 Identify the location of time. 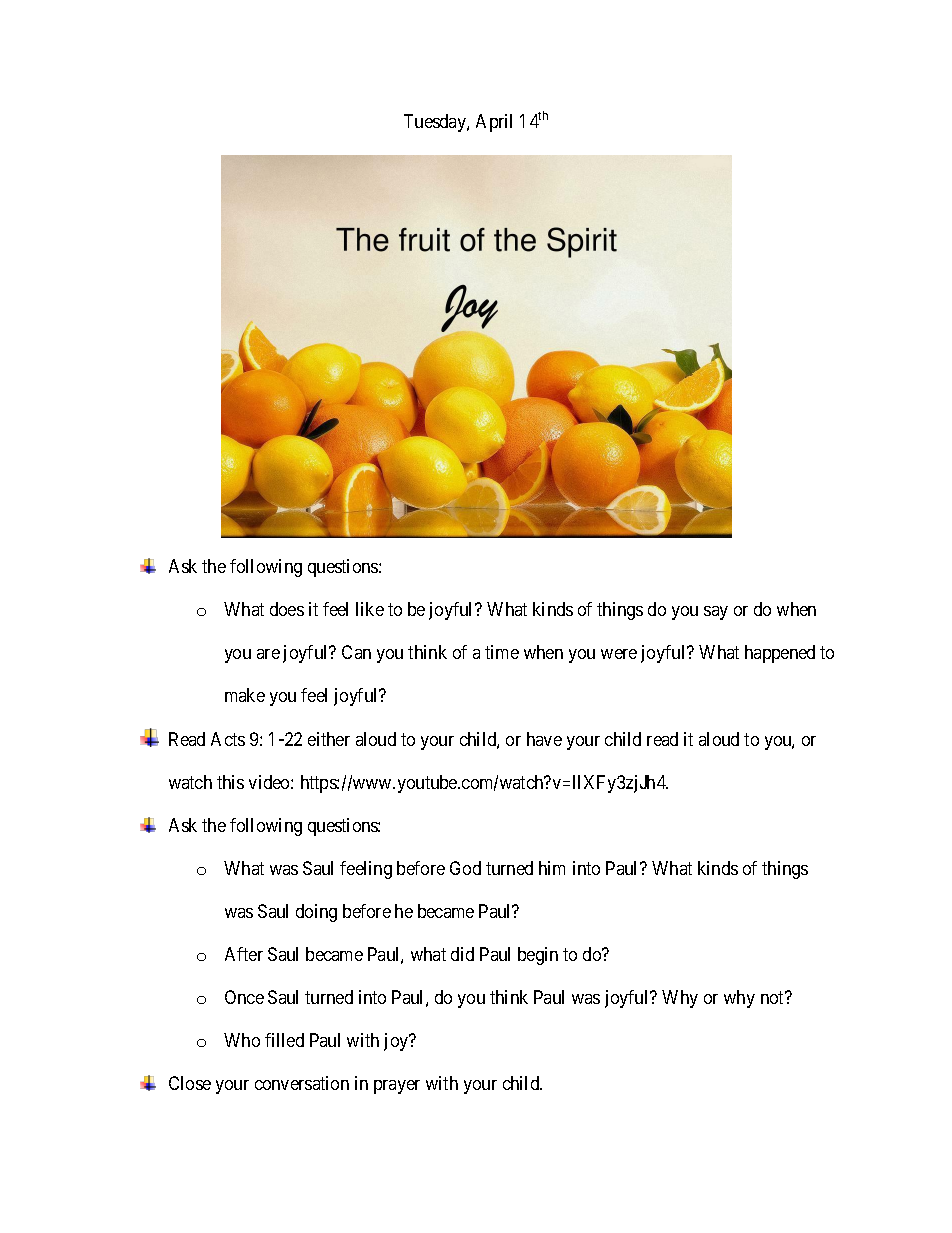
(502, 652).
